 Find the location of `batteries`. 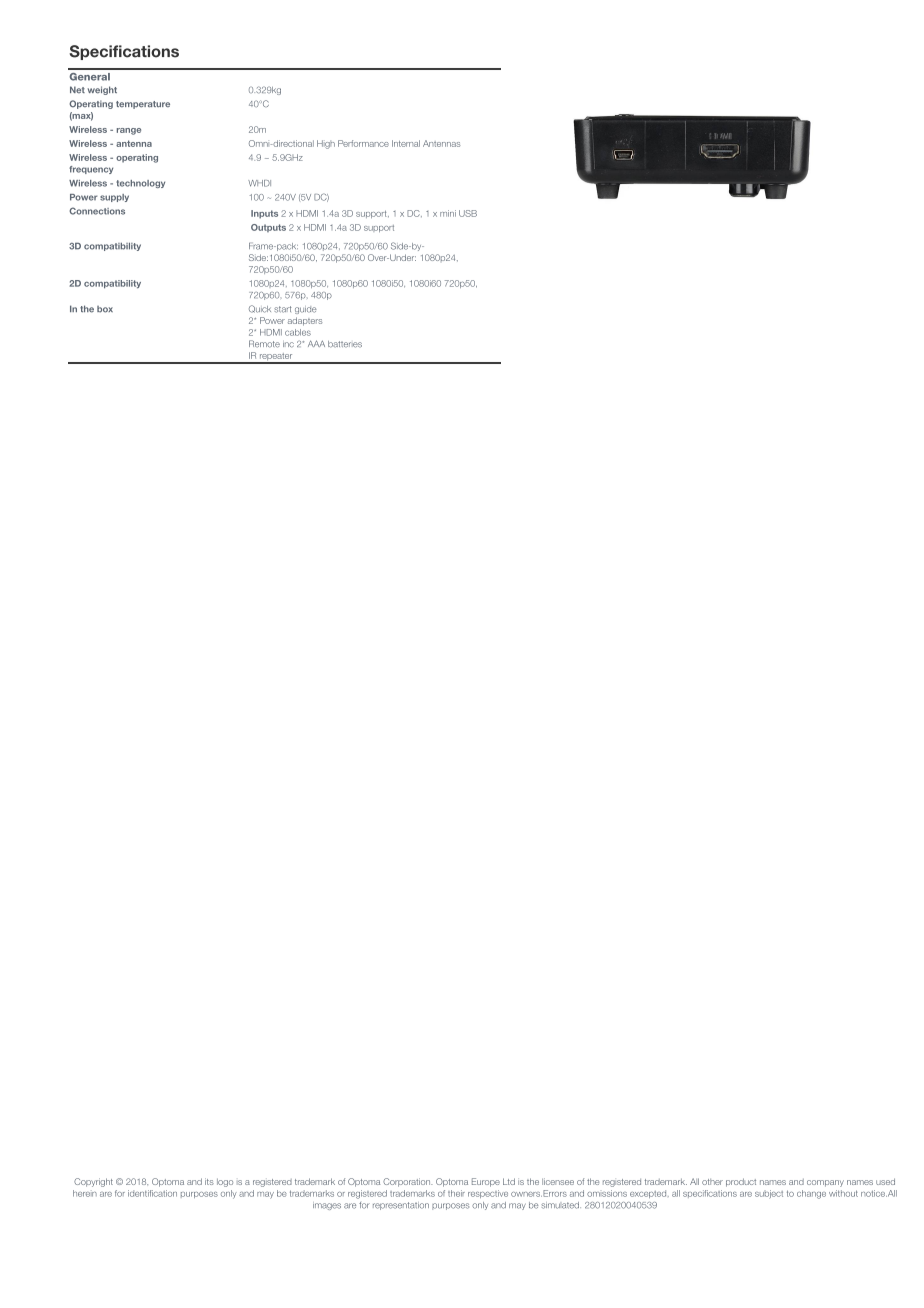

batteries is located at coordinates (345, 344).
